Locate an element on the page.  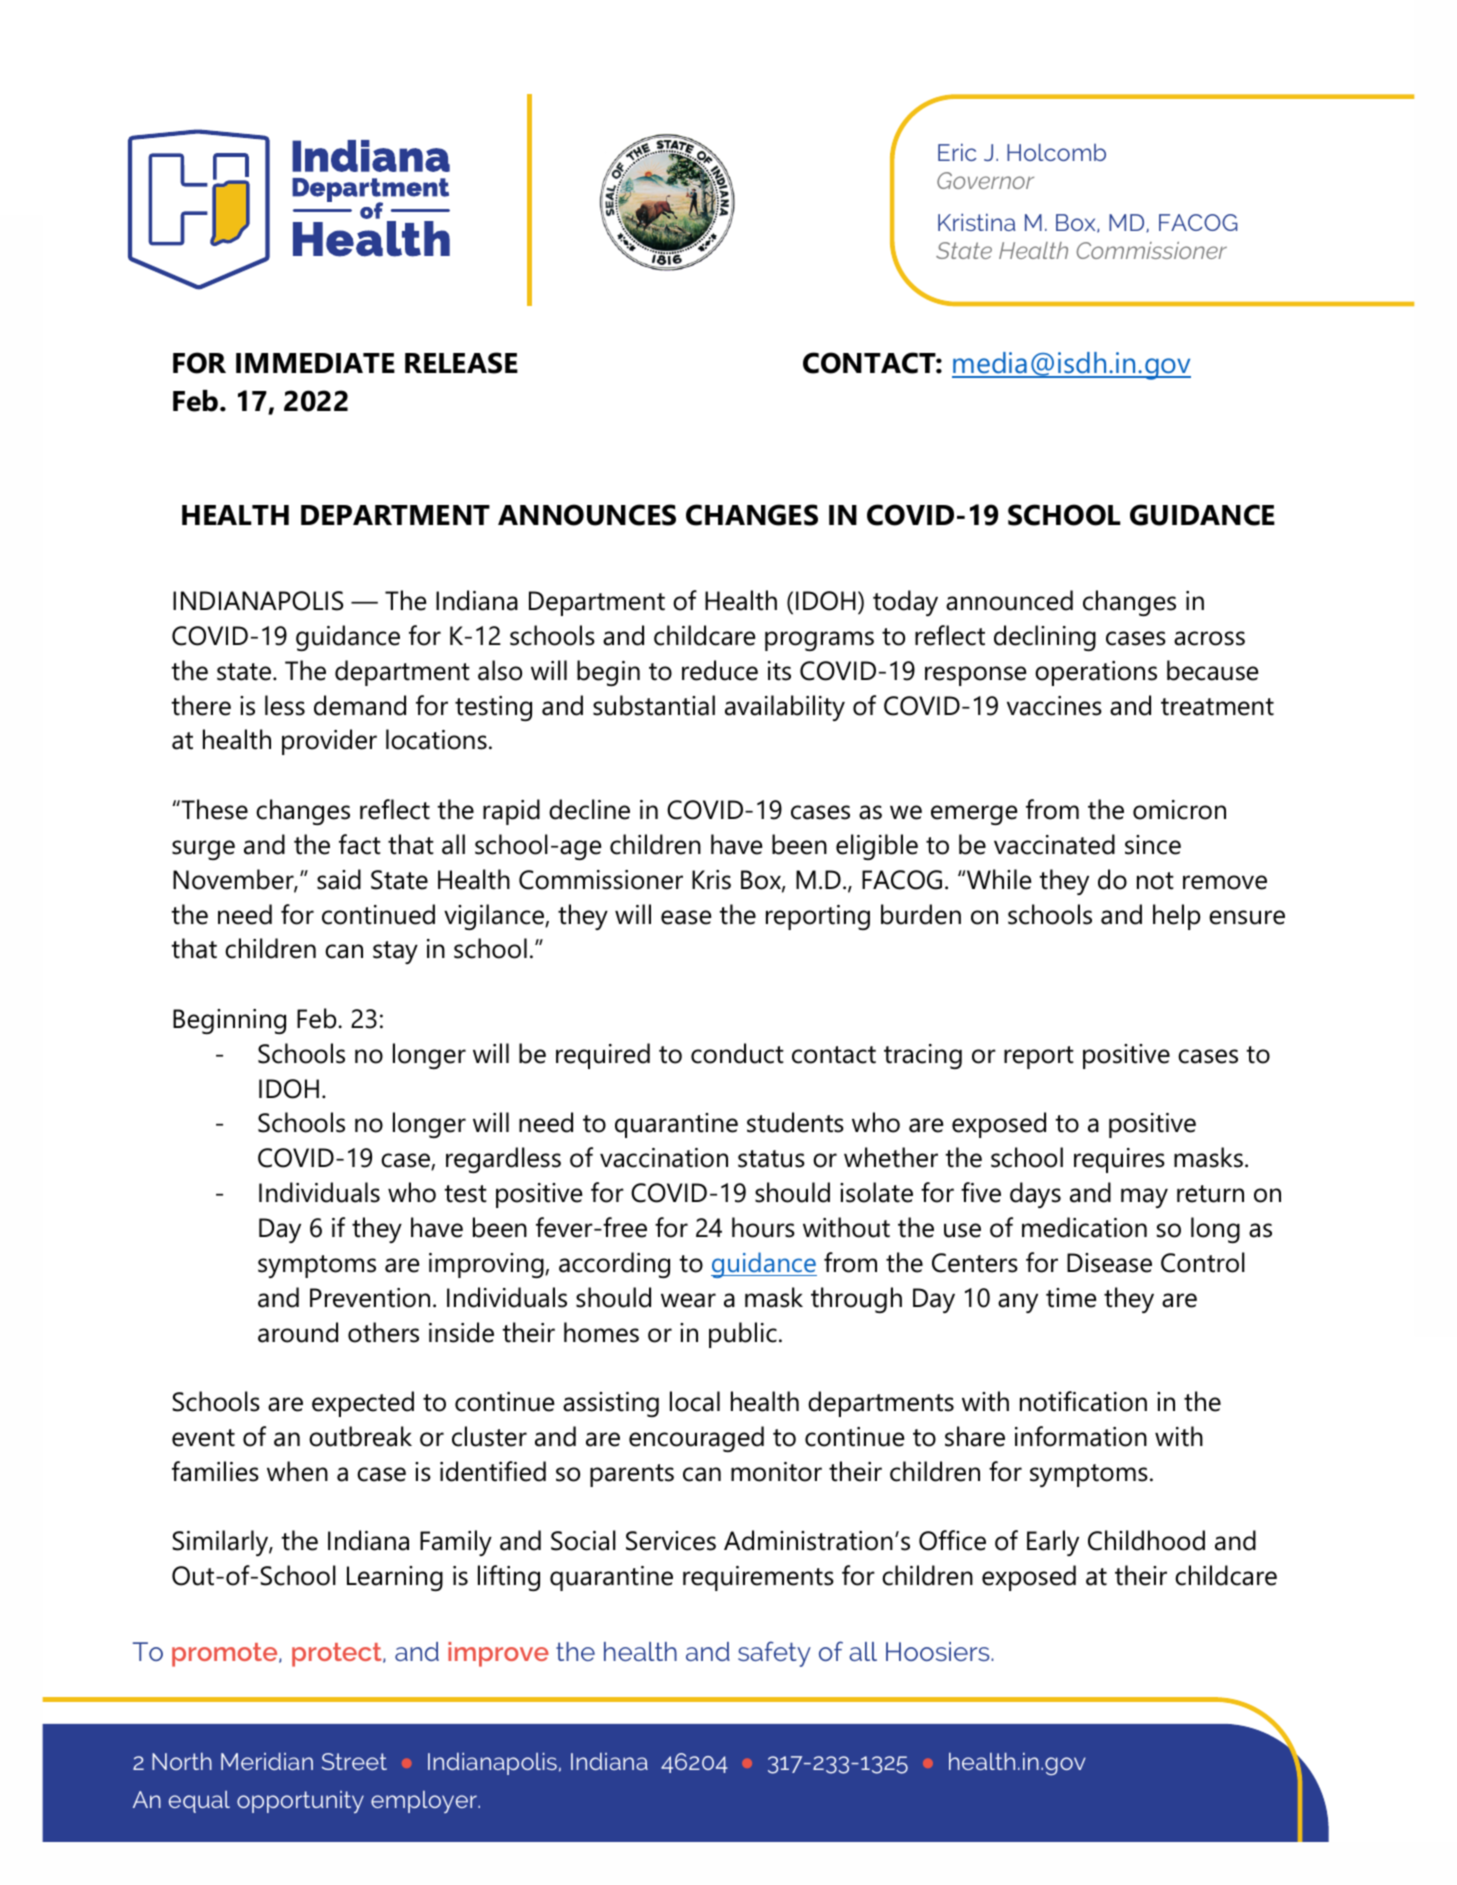
Childhood is located at coordinates (1146, 1540).
